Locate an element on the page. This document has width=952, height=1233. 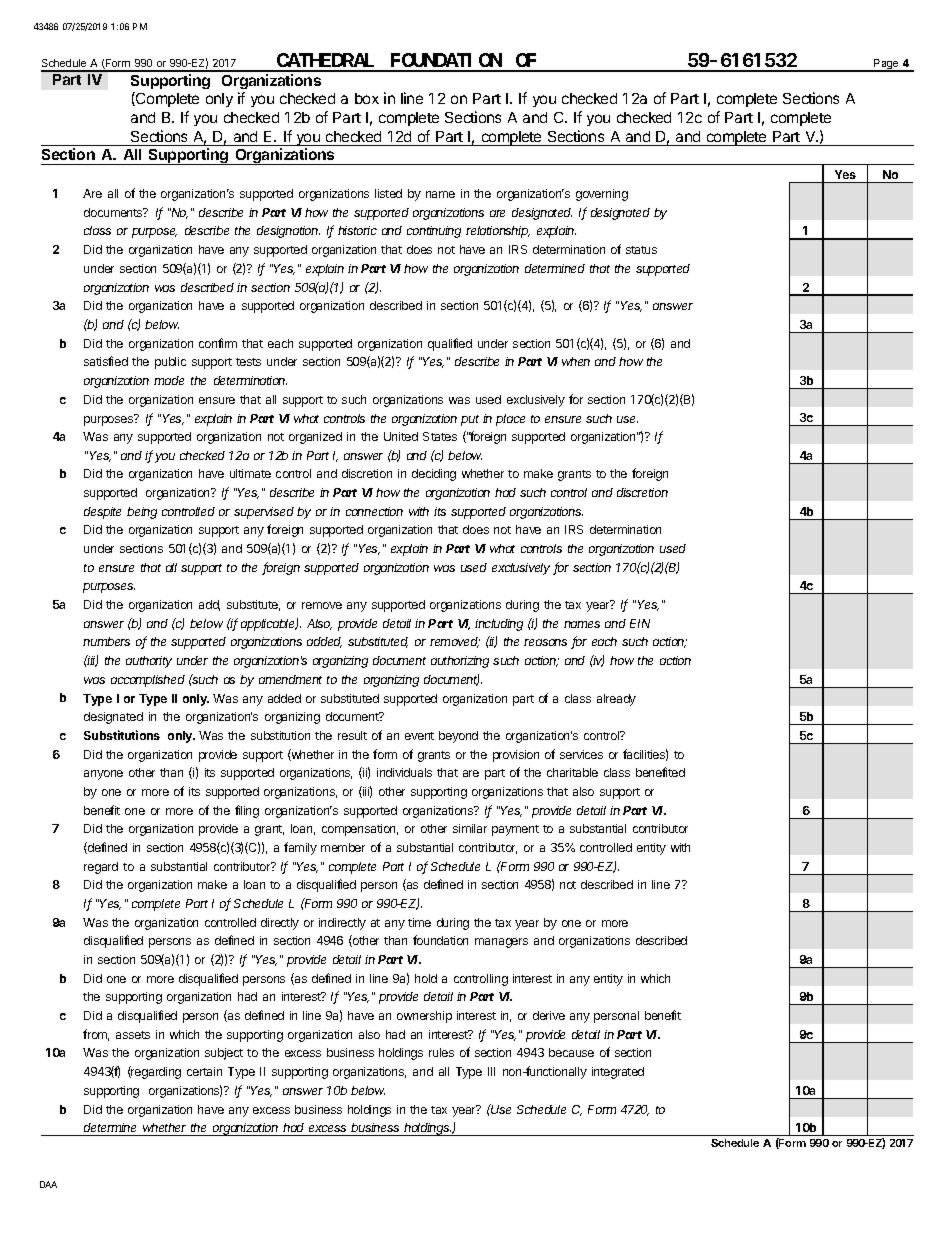
already is located at coordinates (616, 700).
